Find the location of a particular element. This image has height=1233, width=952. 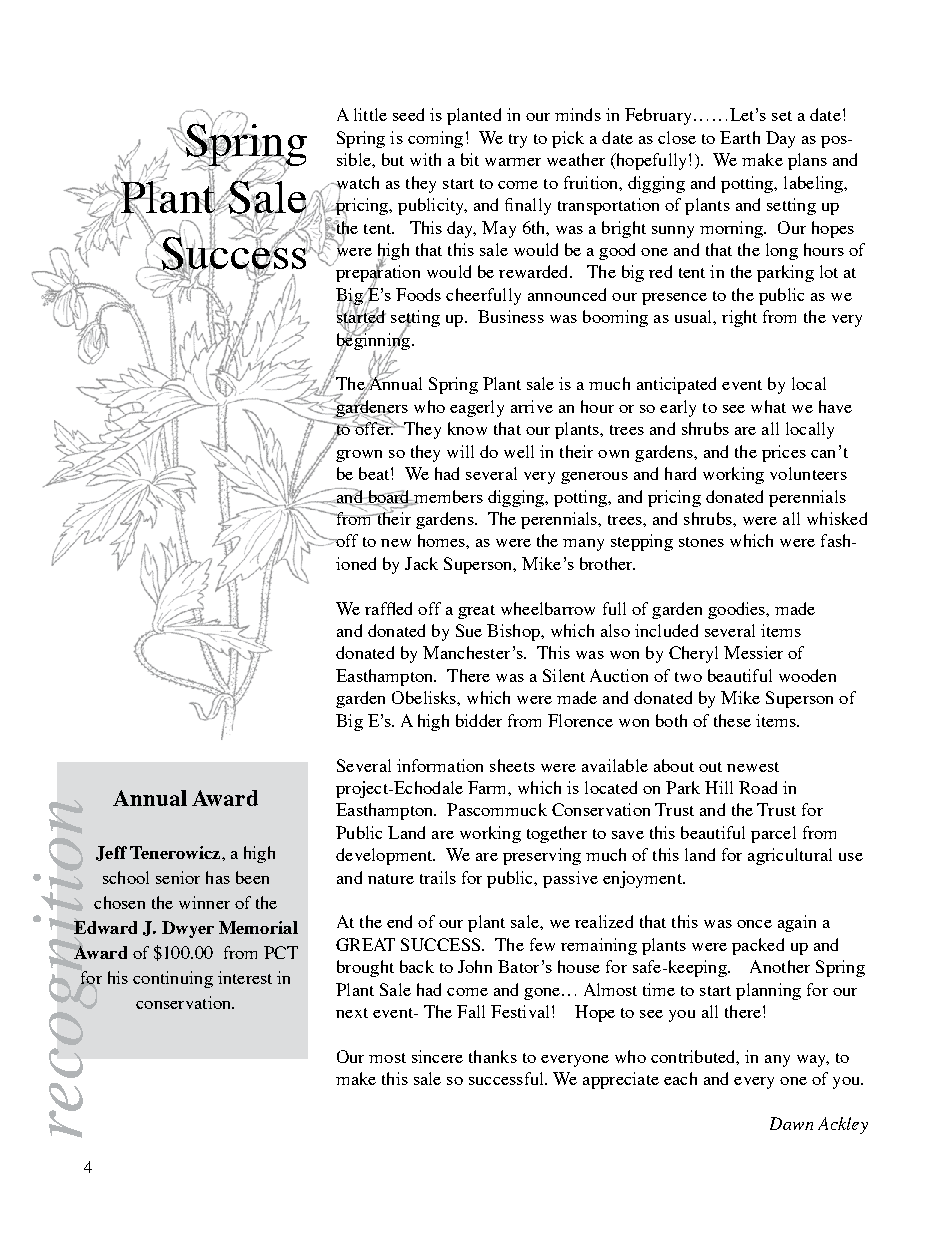

watch is located at coordinates (356, 183).
